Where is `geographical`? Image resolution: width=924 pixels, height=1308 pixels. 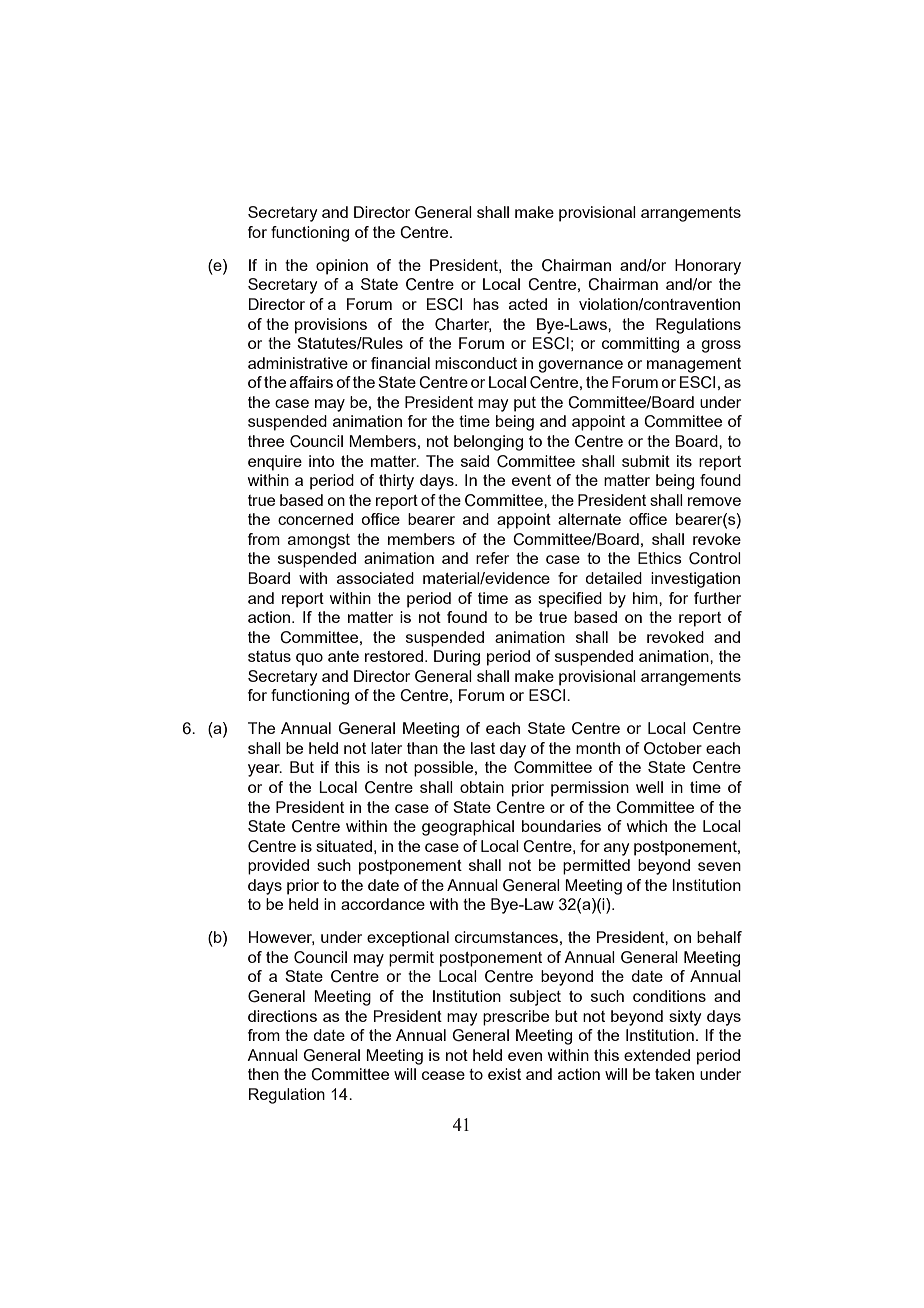
geographical is located at coordinates (468, 828).
